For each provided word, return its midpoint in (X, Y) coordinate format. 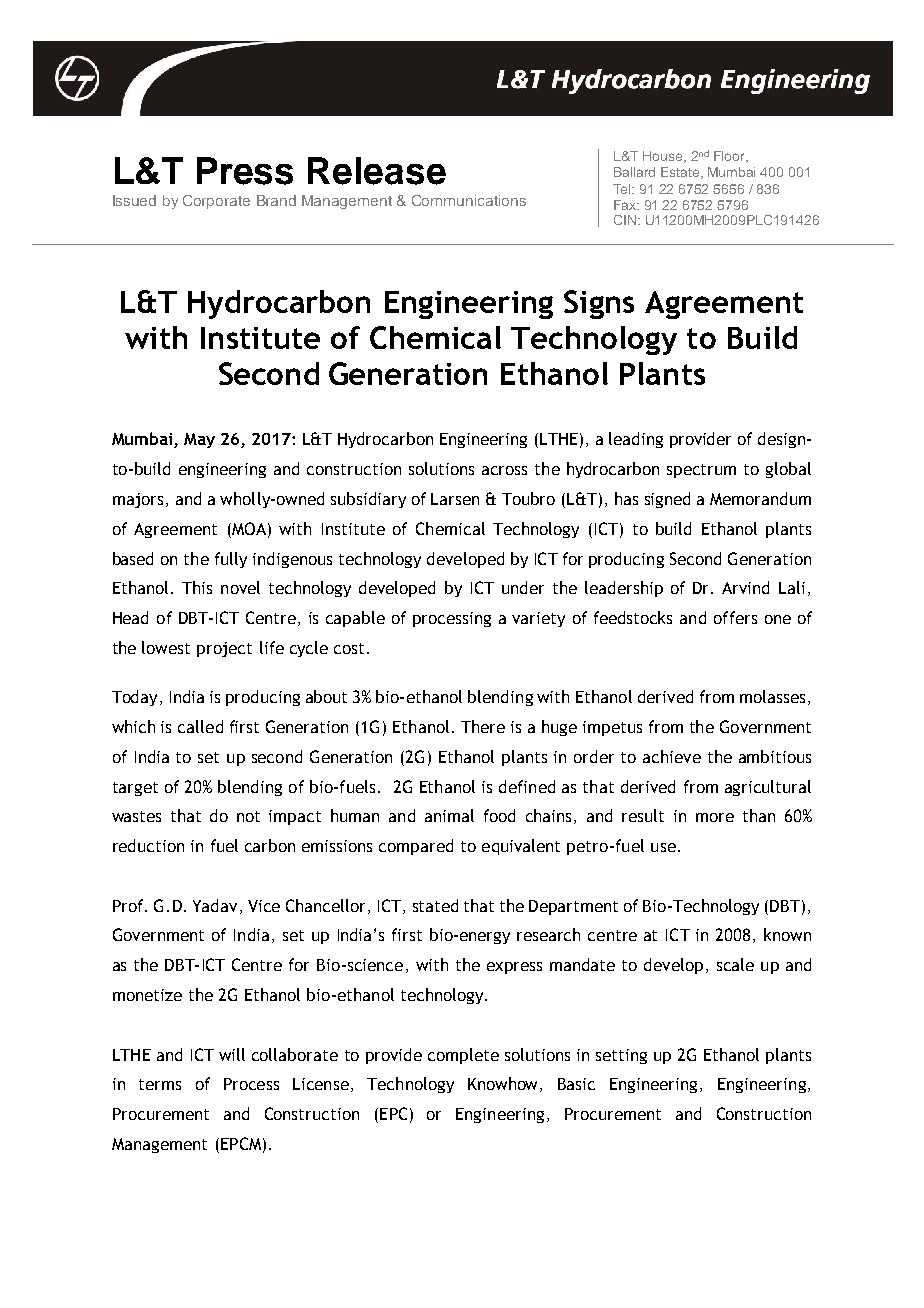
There (483, 726)
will (232, 1054)
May (199, 440)
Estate (681, 173)
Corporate (216, 202)
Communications (469, 200)
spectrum (701, 471)
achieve (672, 756)
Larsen (455, 499)
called (200, 726)
